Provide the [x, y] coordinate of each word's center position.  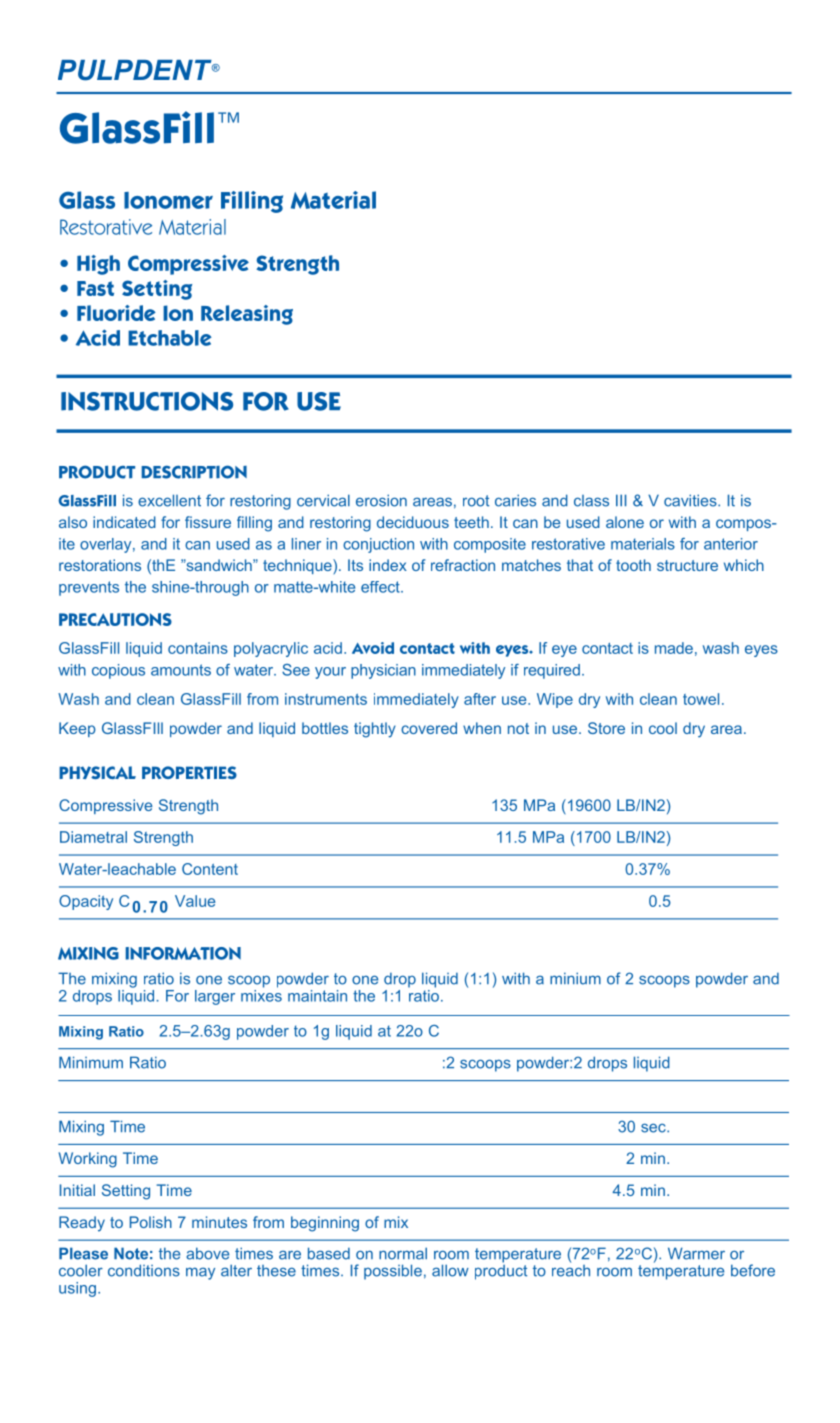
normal [403, 1253]
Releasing [247, 315]
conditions [144, 1270]
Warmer [696, 1253]
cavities [691, 500]
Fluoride [116, 313]
